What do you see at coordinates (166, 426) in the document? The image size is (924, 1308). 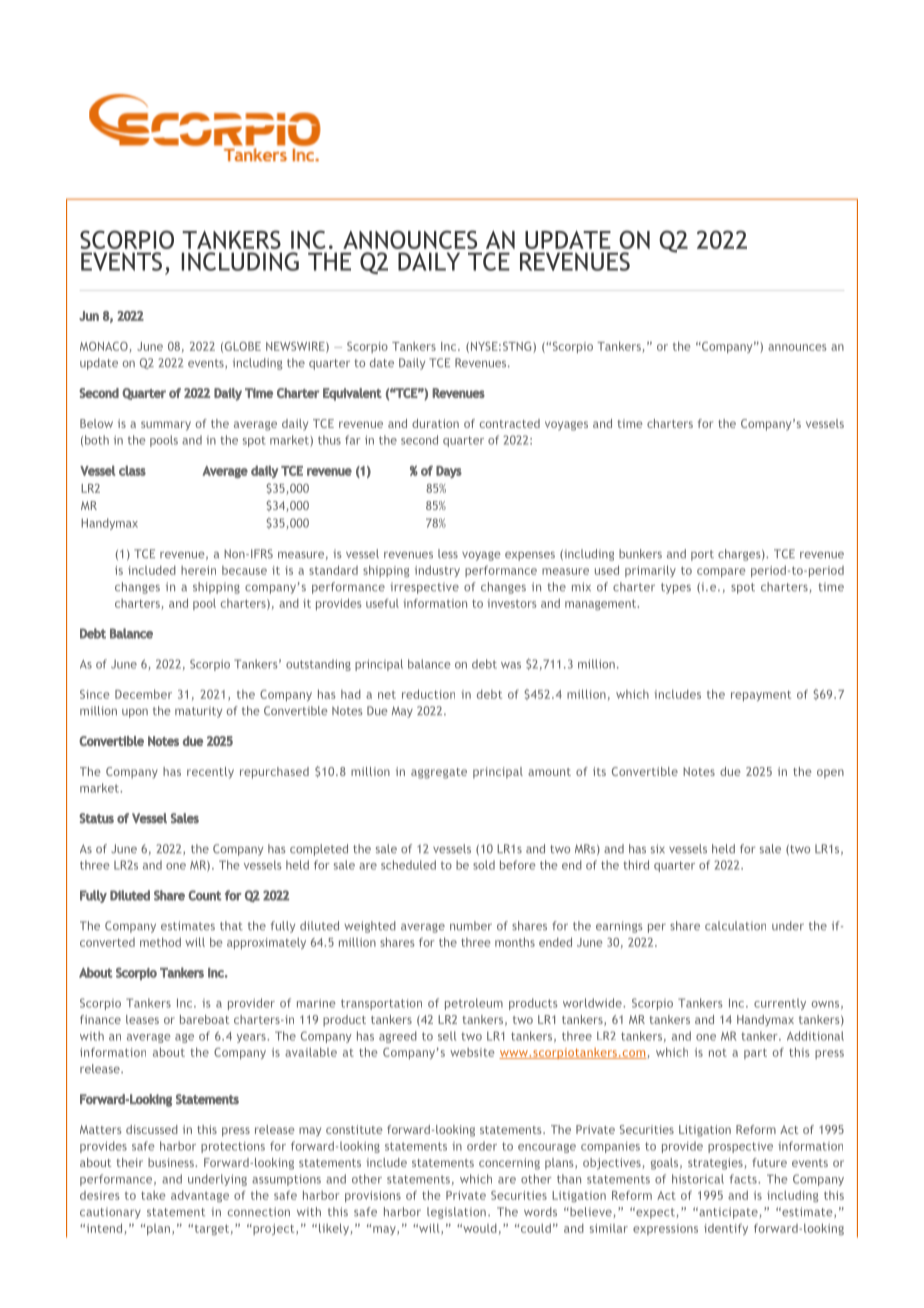 I see `summary` at bounding box center [166, 426].
